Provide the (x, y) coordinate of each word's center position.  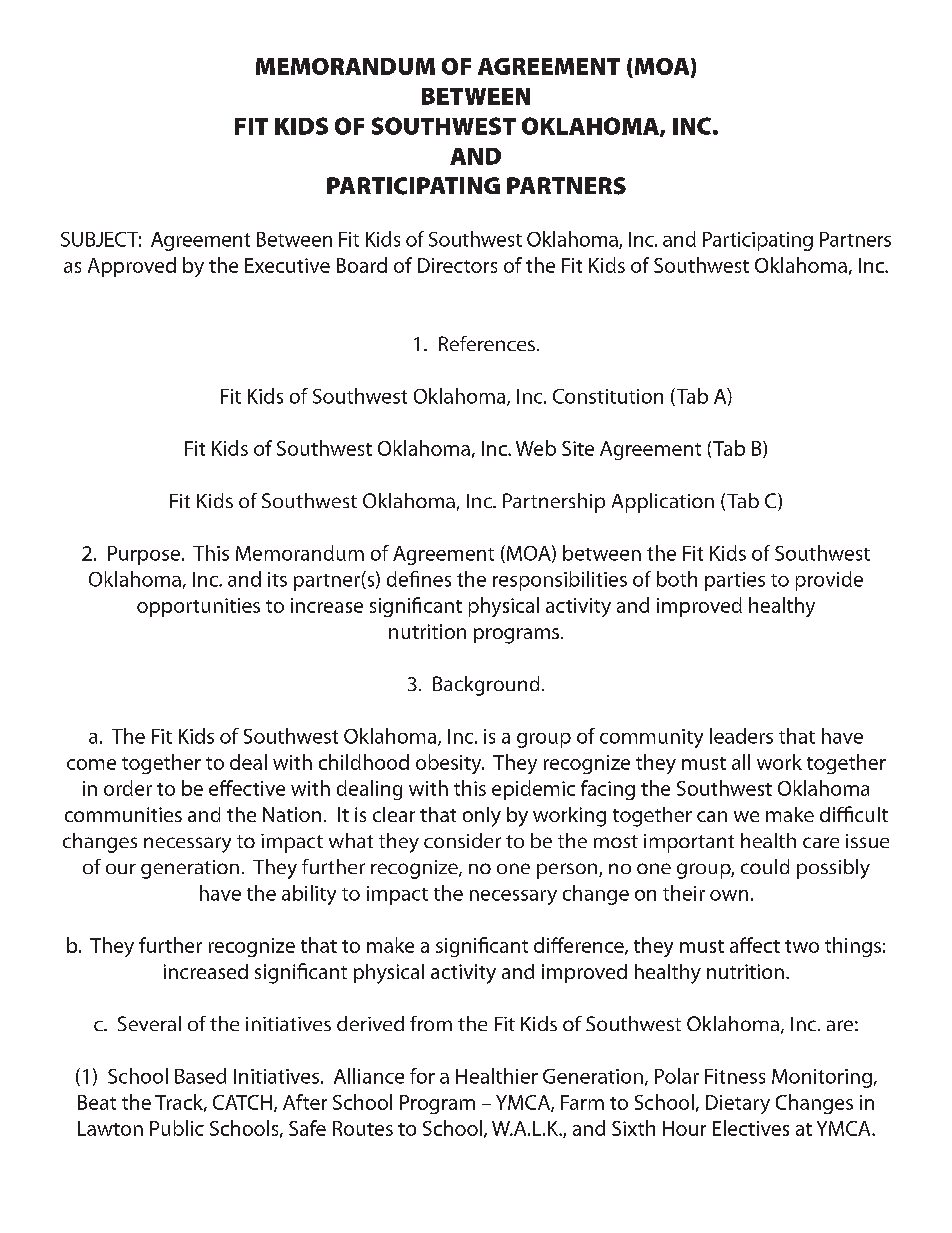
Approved (132, 267)
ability (309, 895)
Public (177, 1128)
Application (663, 503)
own (729, 895)
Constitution (608, 396)
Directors (457, 265)
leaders (741, 736)
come (91, 764)
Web (536, 448)
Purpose (144, 555)
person (568, 871)
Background (486, 686)
